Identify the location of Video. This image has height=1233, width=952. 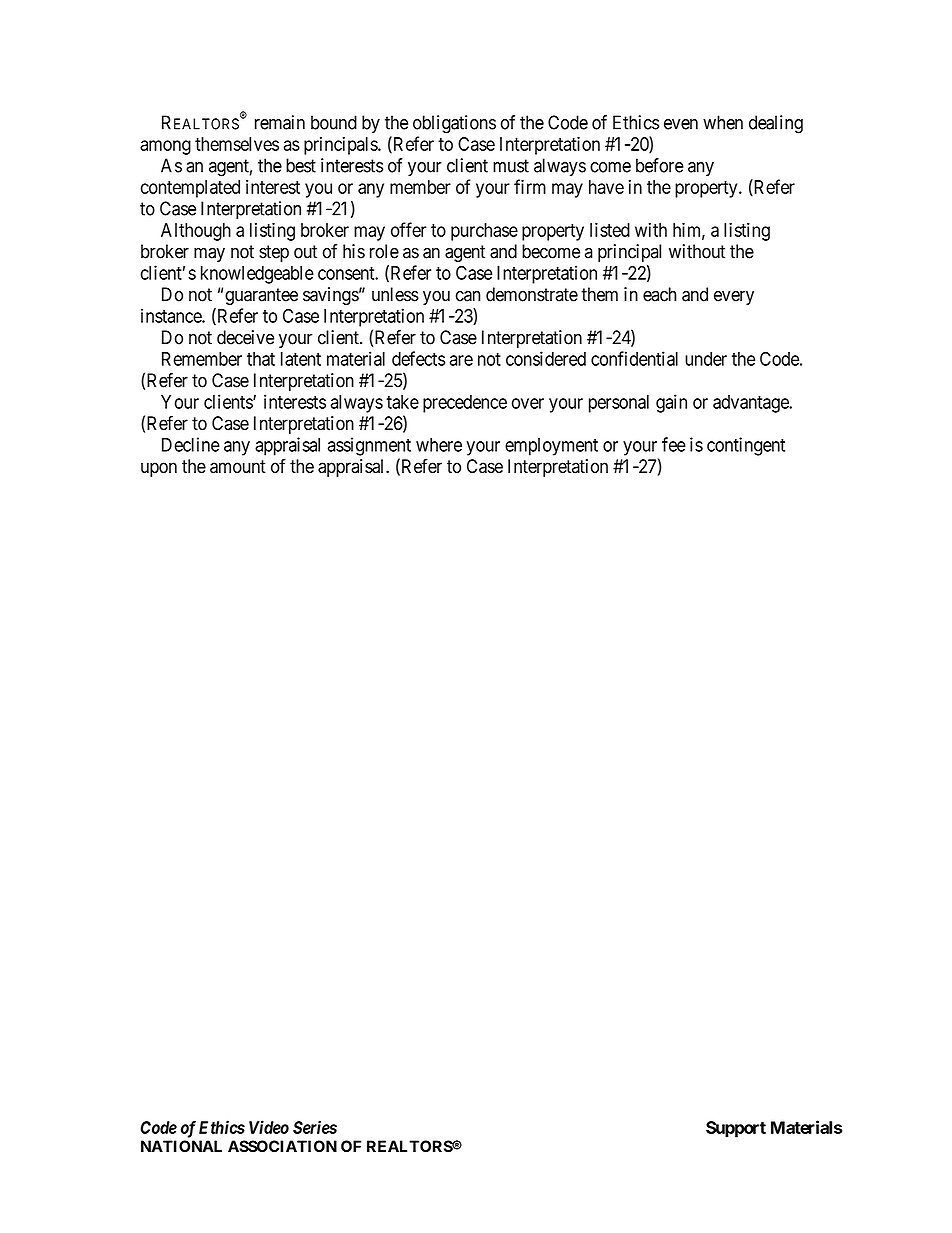
(269, 1127).
